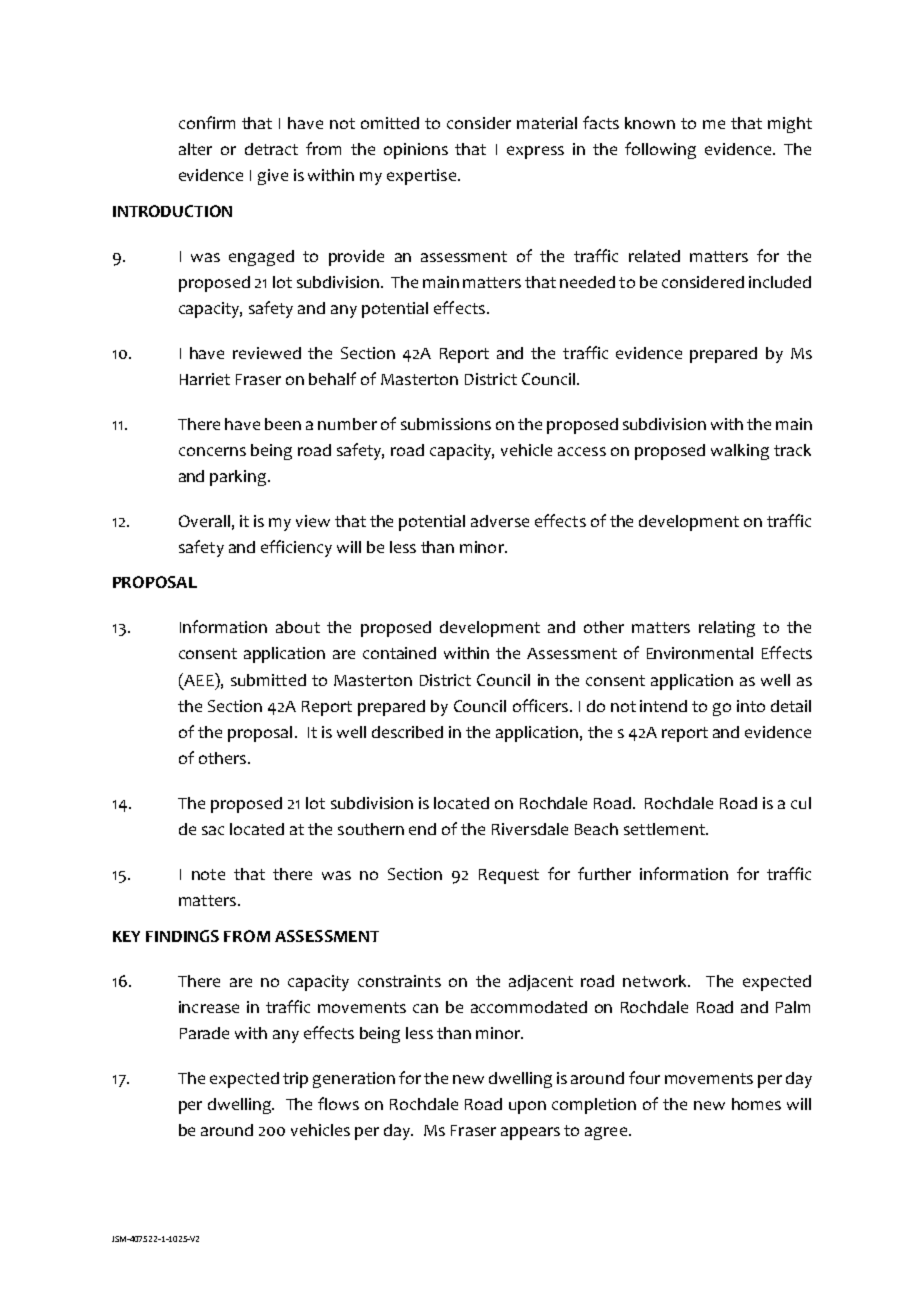  I want to click on contained, so click(399, 653).
